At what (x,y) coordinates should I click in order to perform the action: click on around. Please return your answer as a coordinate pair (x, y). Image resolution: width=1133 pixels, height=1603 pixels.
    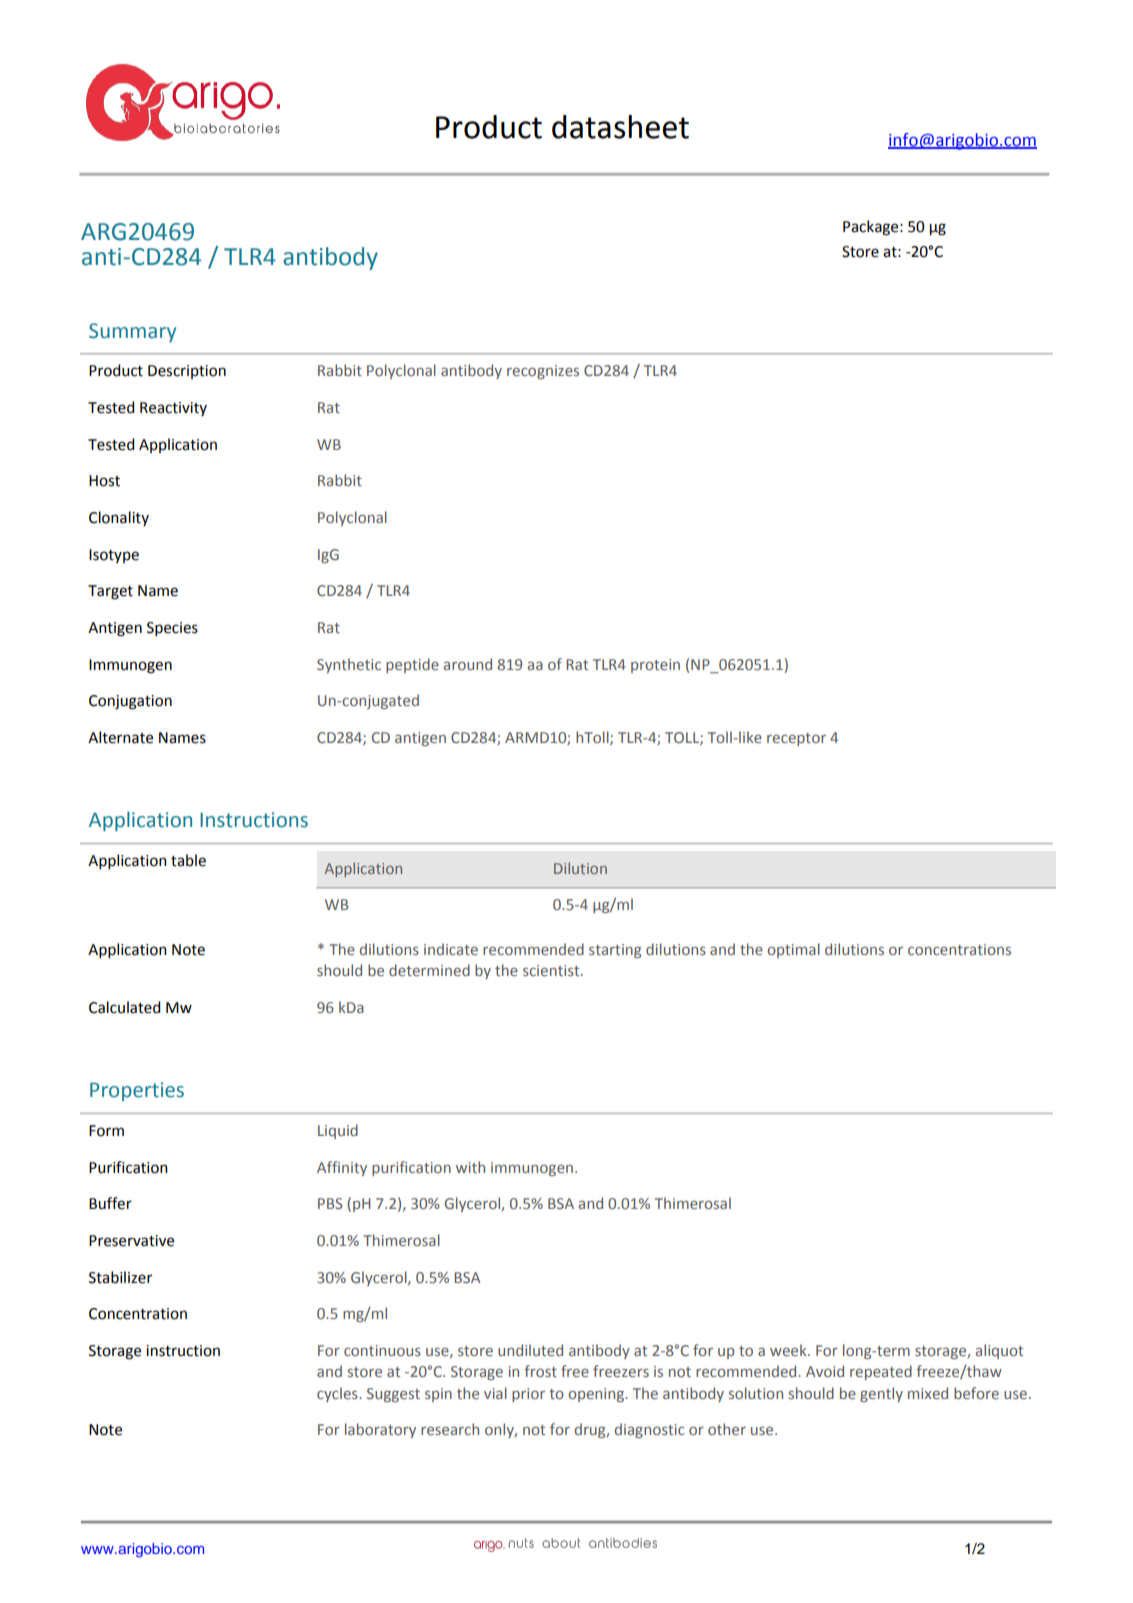
    Looking at the image, I should click on (468, 664).
